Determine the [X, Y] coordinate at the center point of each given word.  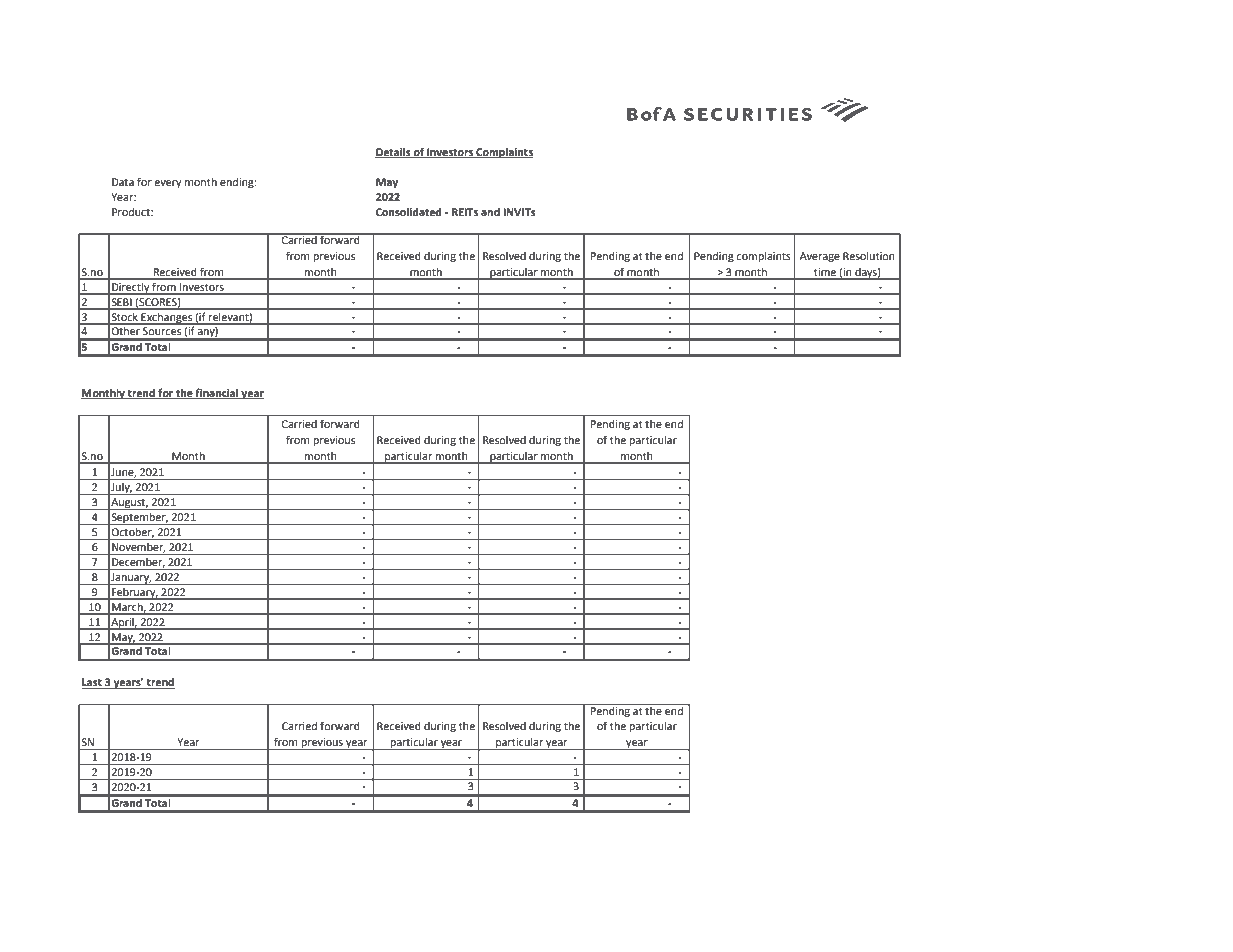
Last [93, 683]
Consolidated [409, 212]
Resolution [869, 256]
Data [123, 182]
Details [394, 153]
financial [217, 393]
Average [820, 257]
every [168, 184]
